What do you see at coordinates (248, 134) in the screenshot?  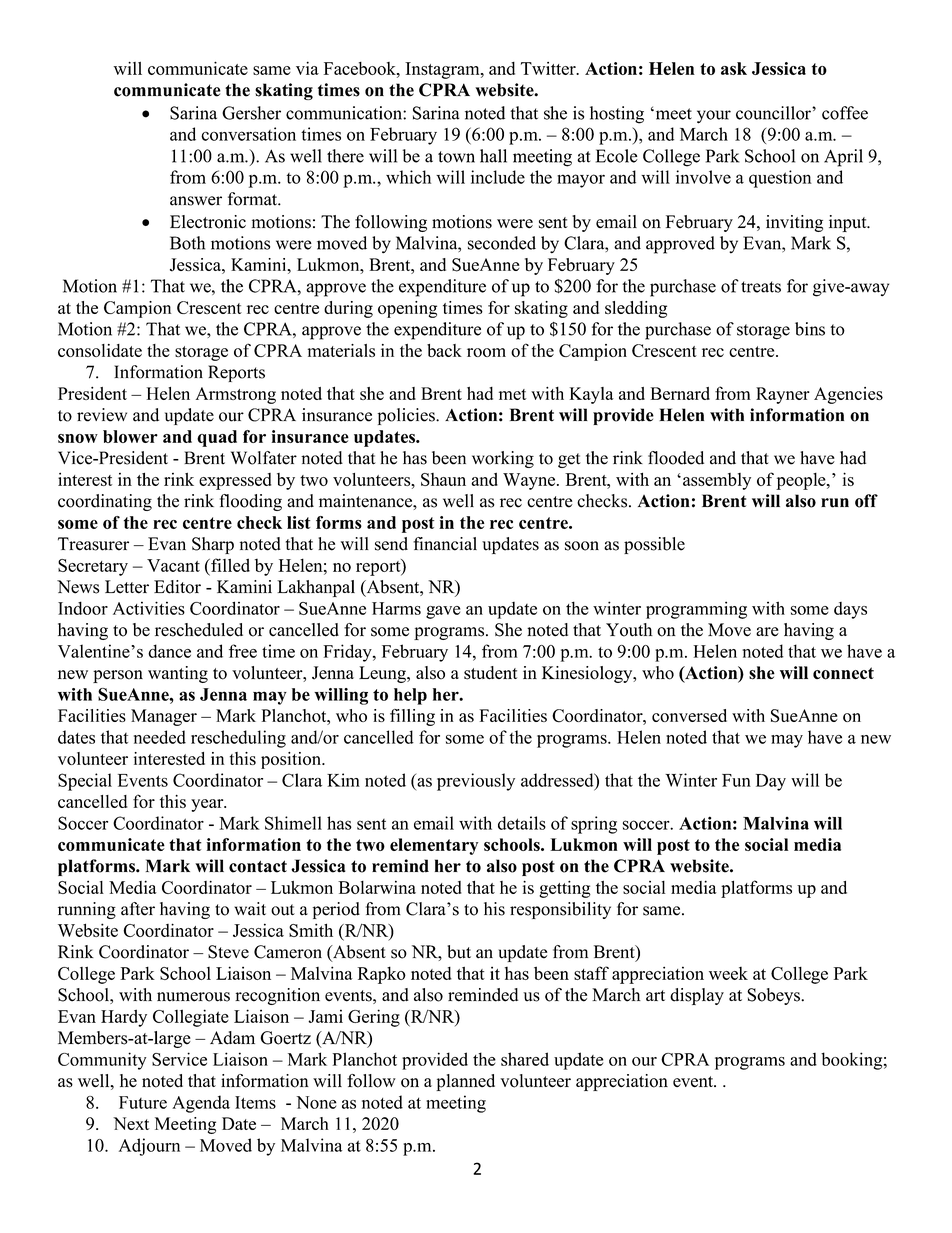 I see `conversation` at bounding box center [248, 134].
